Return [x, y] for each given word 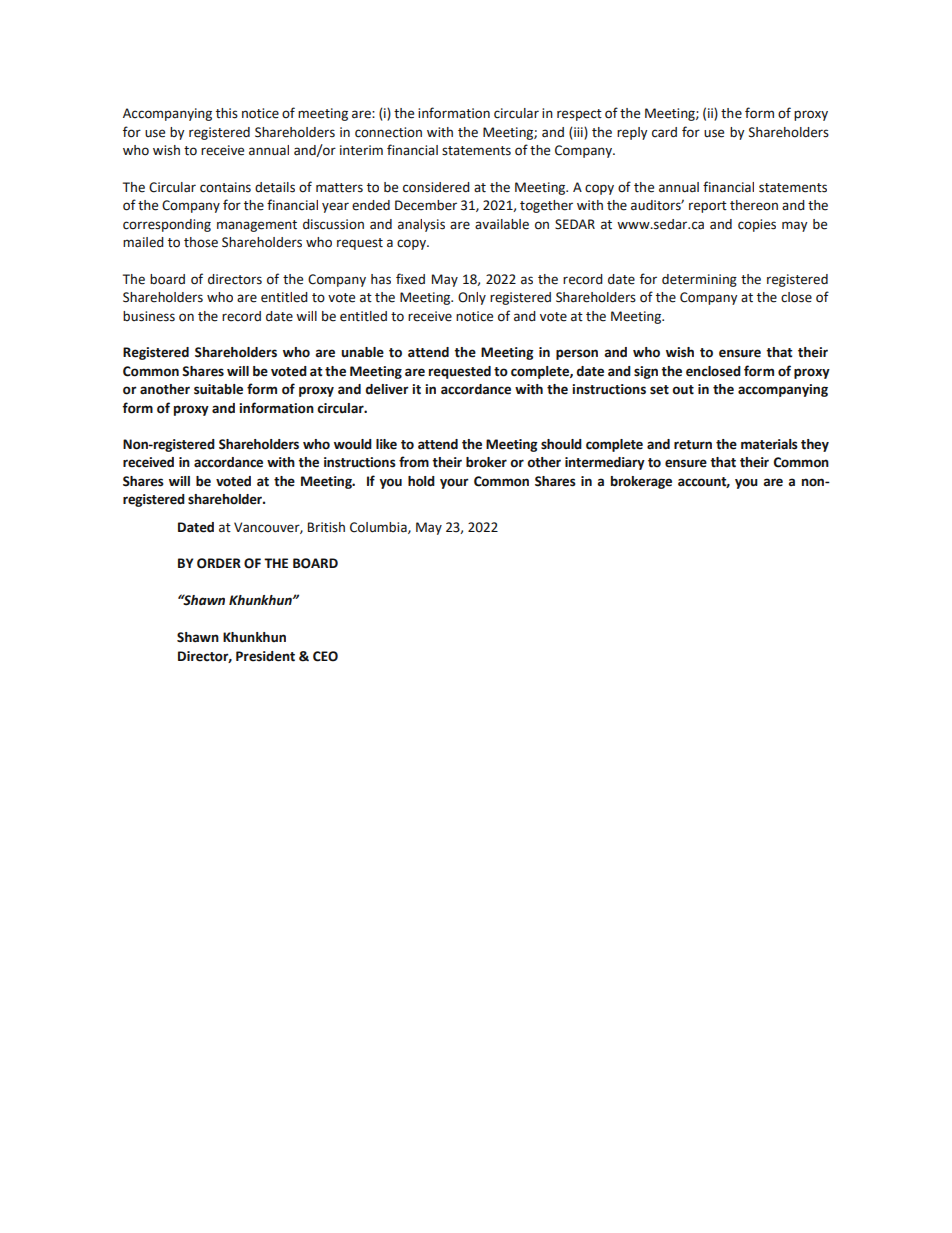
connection [388, 132]
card [664, 132]
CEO [325, 656]
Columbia [379, 528]
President [265, 656]
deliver [387, 389]
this [227, 113]
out [683, 390]
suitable [218, 389]
